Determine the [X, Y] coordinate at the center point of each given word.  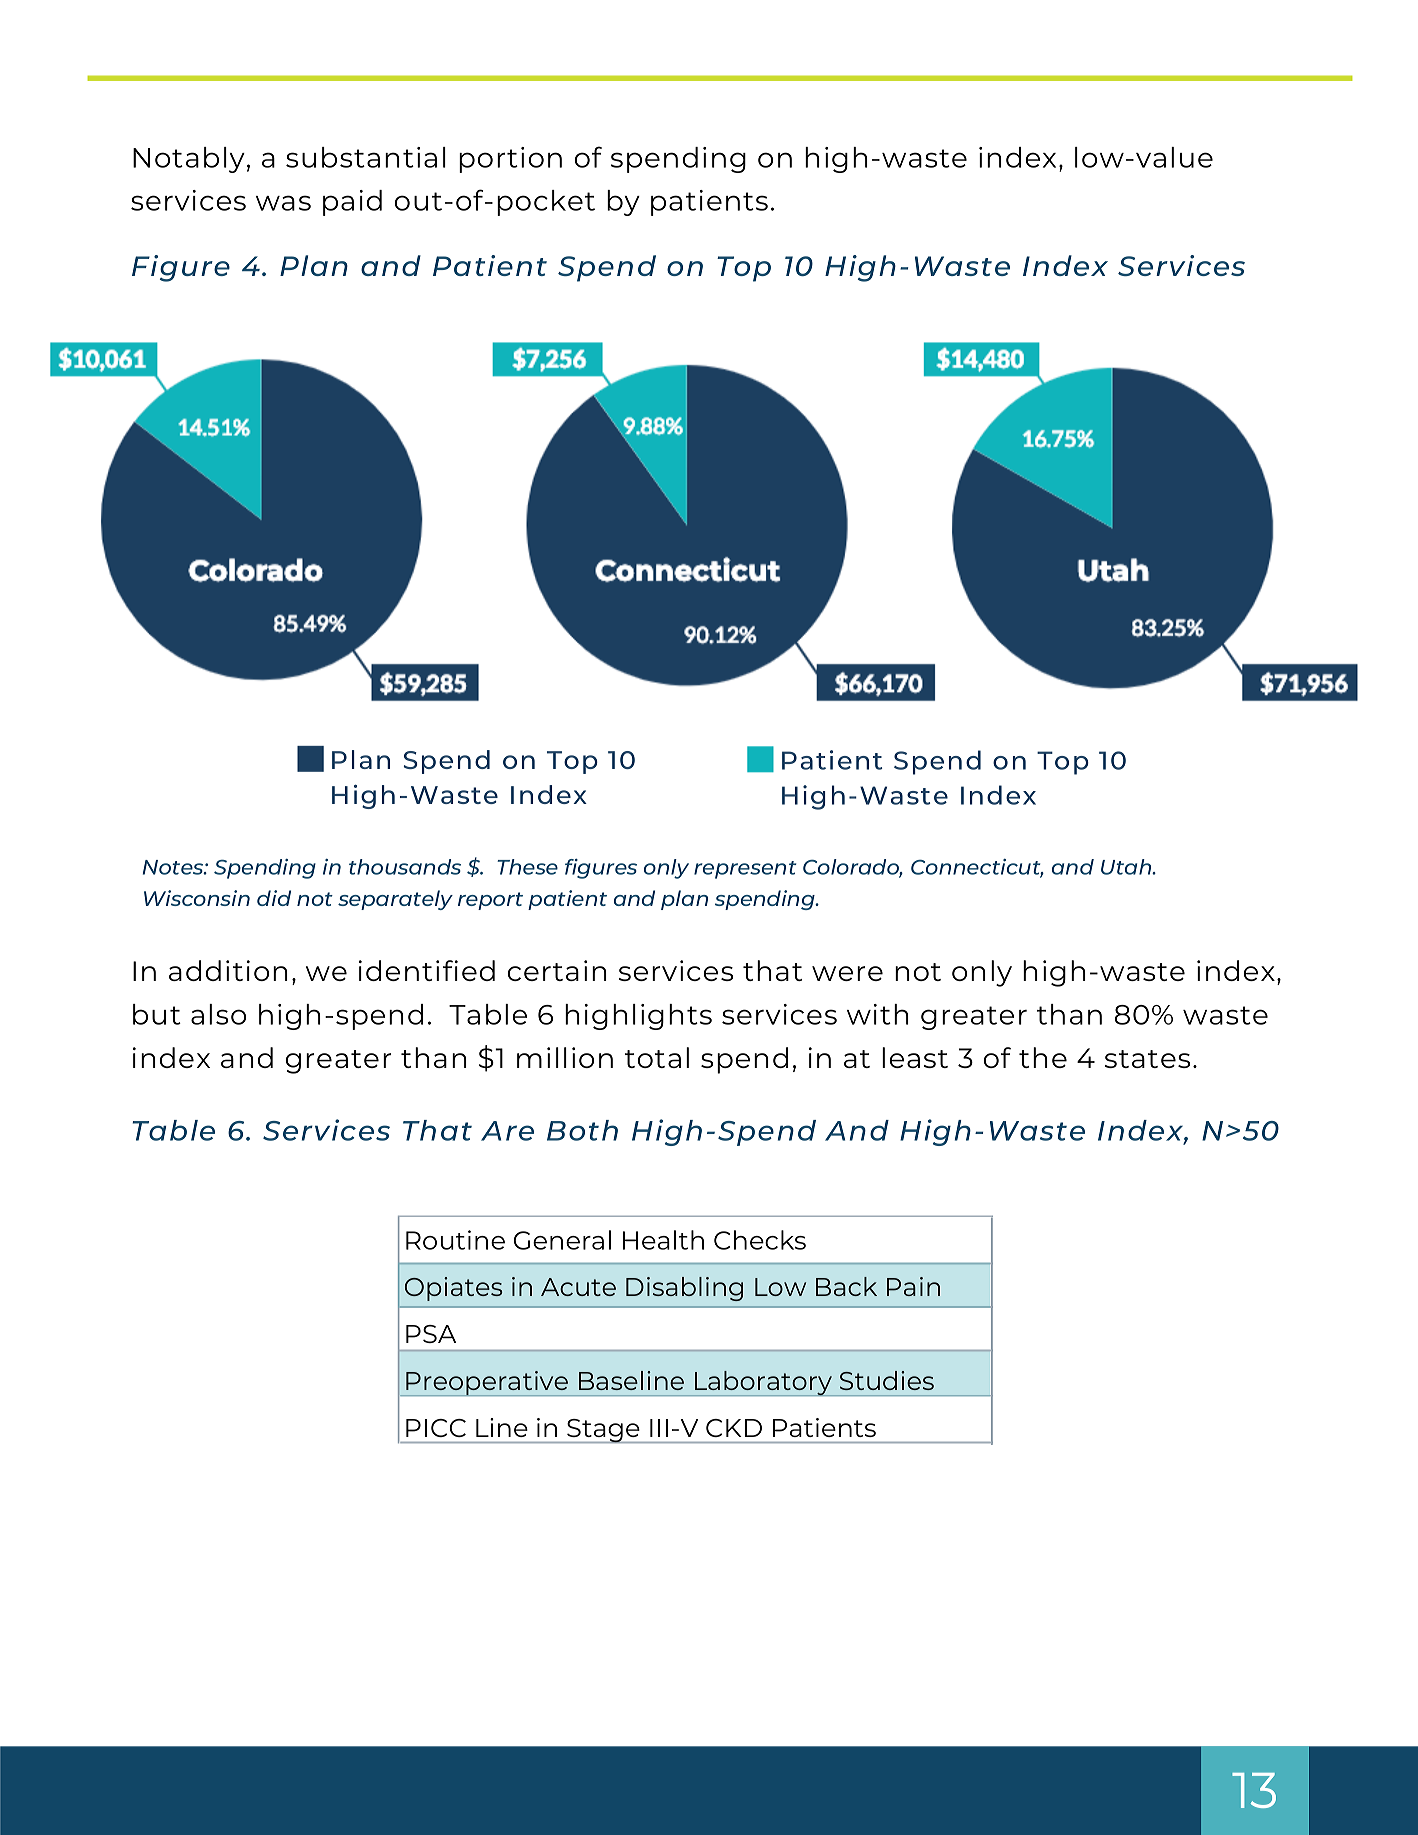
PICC [436, 1428]
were [847, 973]
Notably [189, 160]
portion [510, 160]
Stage [603, 1431]
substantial [366, 157]
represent [745, 870]
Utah [1127, 867]
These [527, 867]
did [274, 898]
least [915, 1057]
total [657, 1057]
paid [352, 203]
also [218, 1014]
